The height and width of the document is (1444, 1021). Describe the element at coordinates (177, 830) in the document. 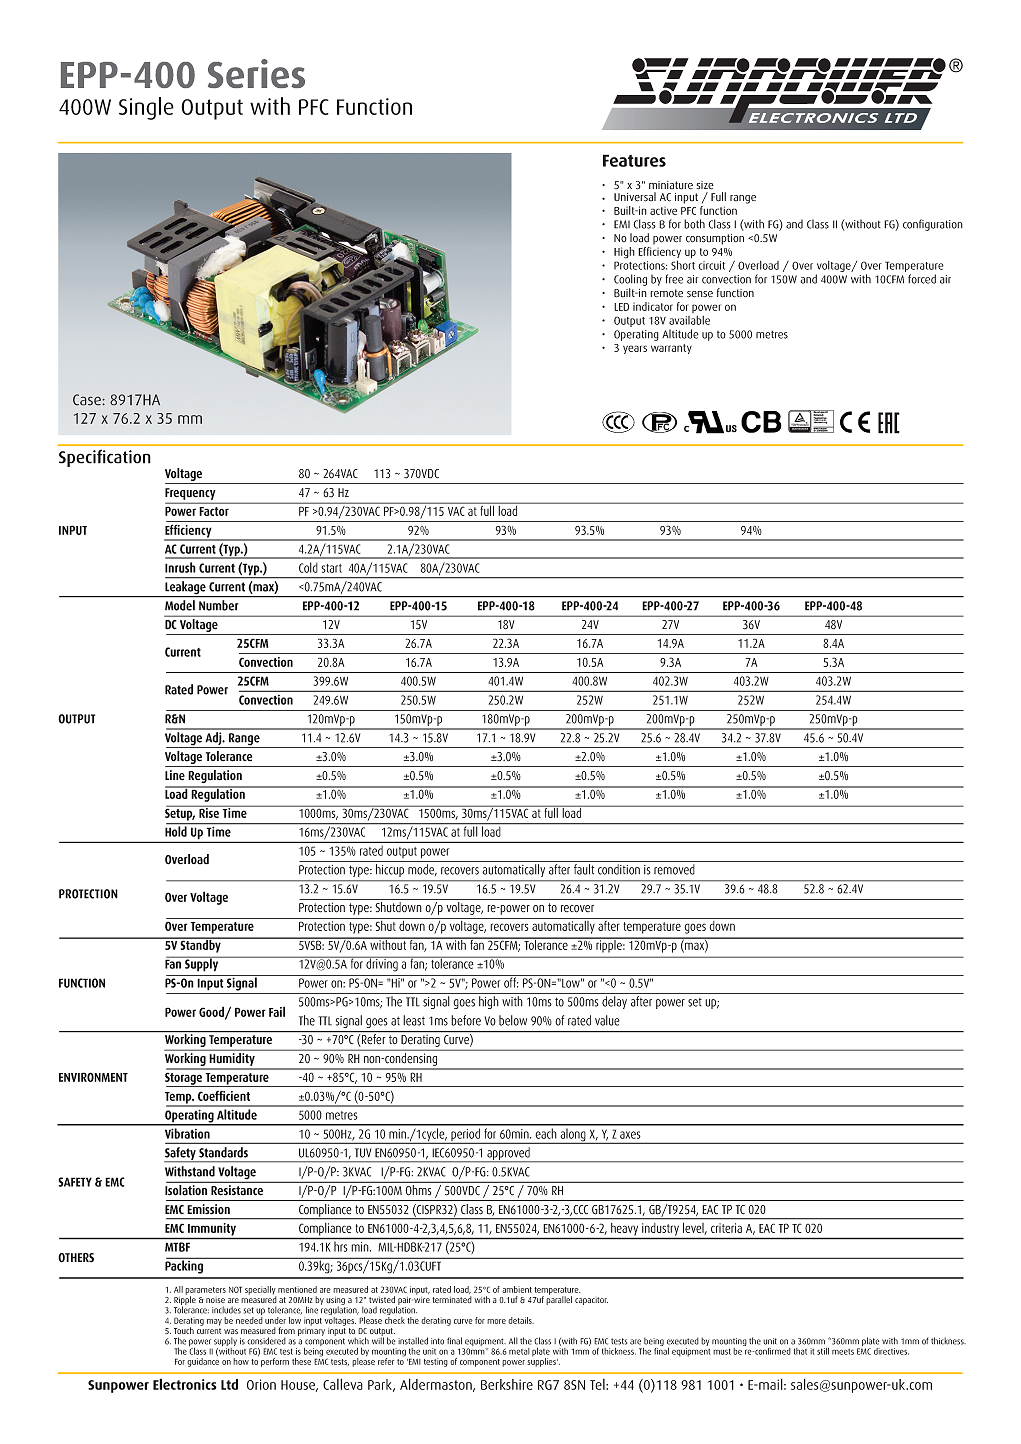

I see `Hold` at that location.
